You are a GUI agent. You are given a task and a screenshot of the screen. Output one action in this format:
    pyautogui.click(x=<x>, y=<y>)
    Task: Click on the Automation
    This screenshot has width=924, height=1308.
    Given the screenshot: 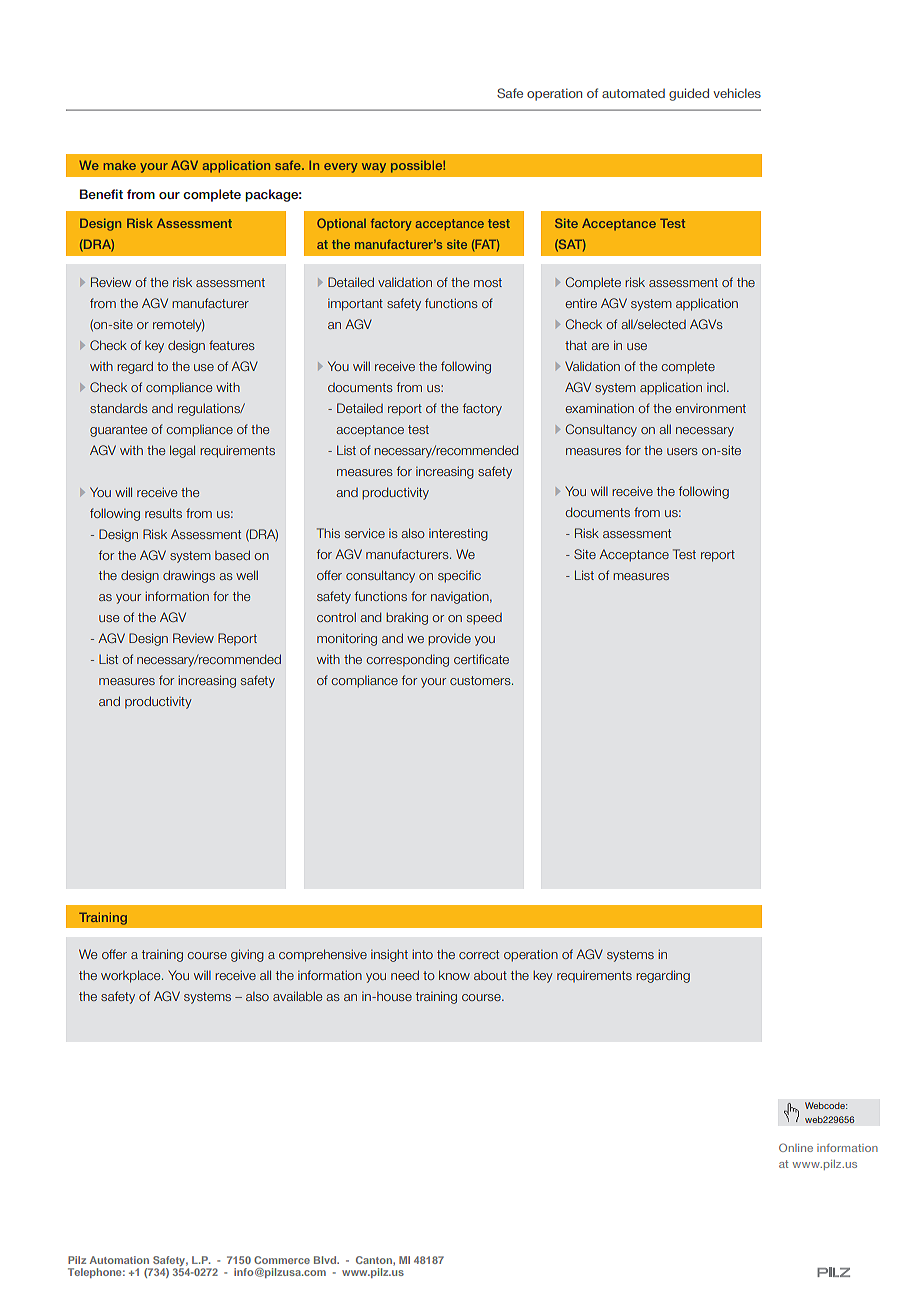 What is the action you would take?
    pyautogui.click(x=119, y=1260)
